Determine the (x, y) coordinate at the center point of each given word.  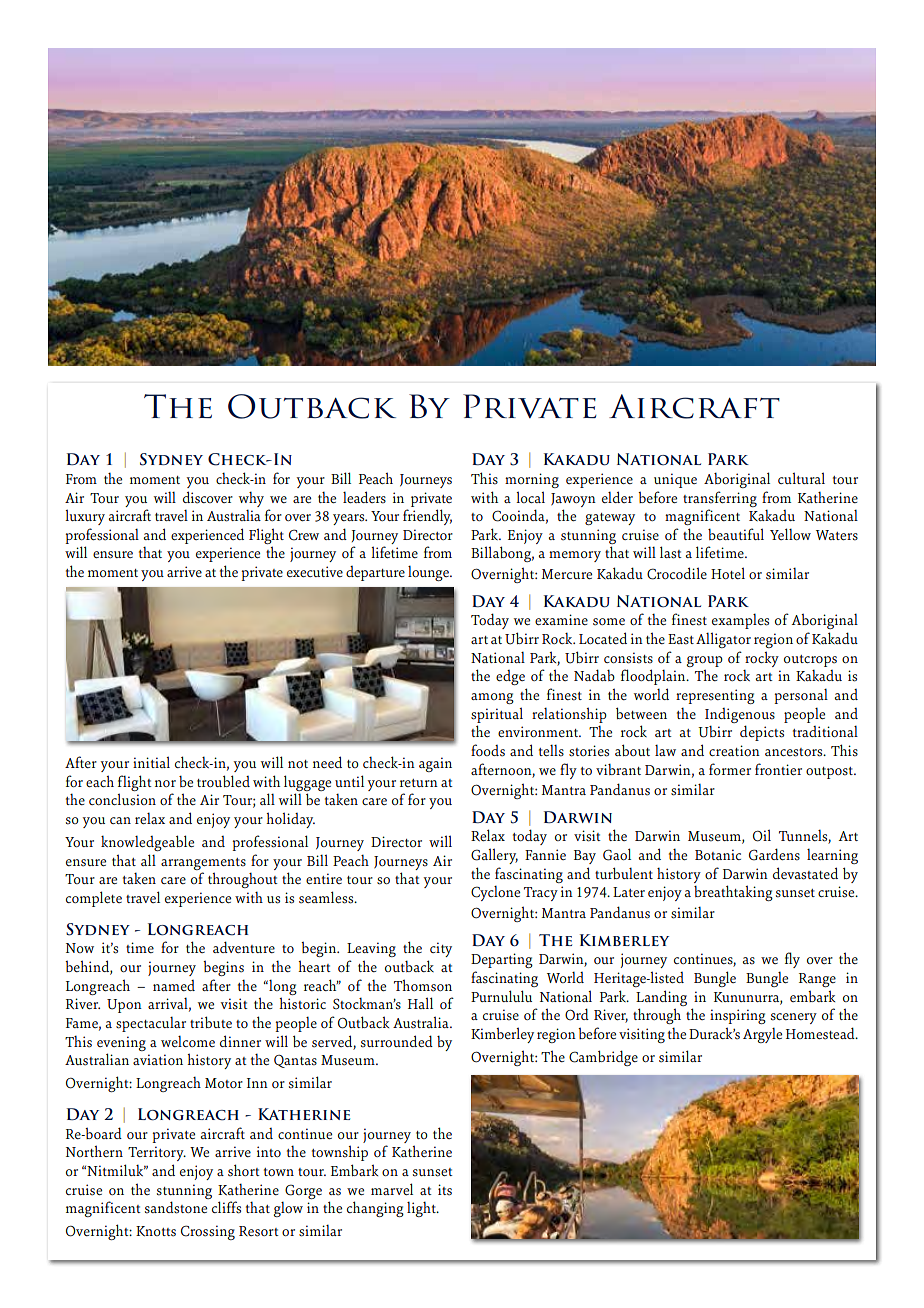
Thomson (423, 985)
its (445, 1190)
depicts (762, 733)
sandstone (176, 1207)
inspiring (738, 1016)
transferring (720, 499)
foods (488, 750)
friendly (427, 517)
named (174, 985)
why (251, 499)
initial (151, 762)
